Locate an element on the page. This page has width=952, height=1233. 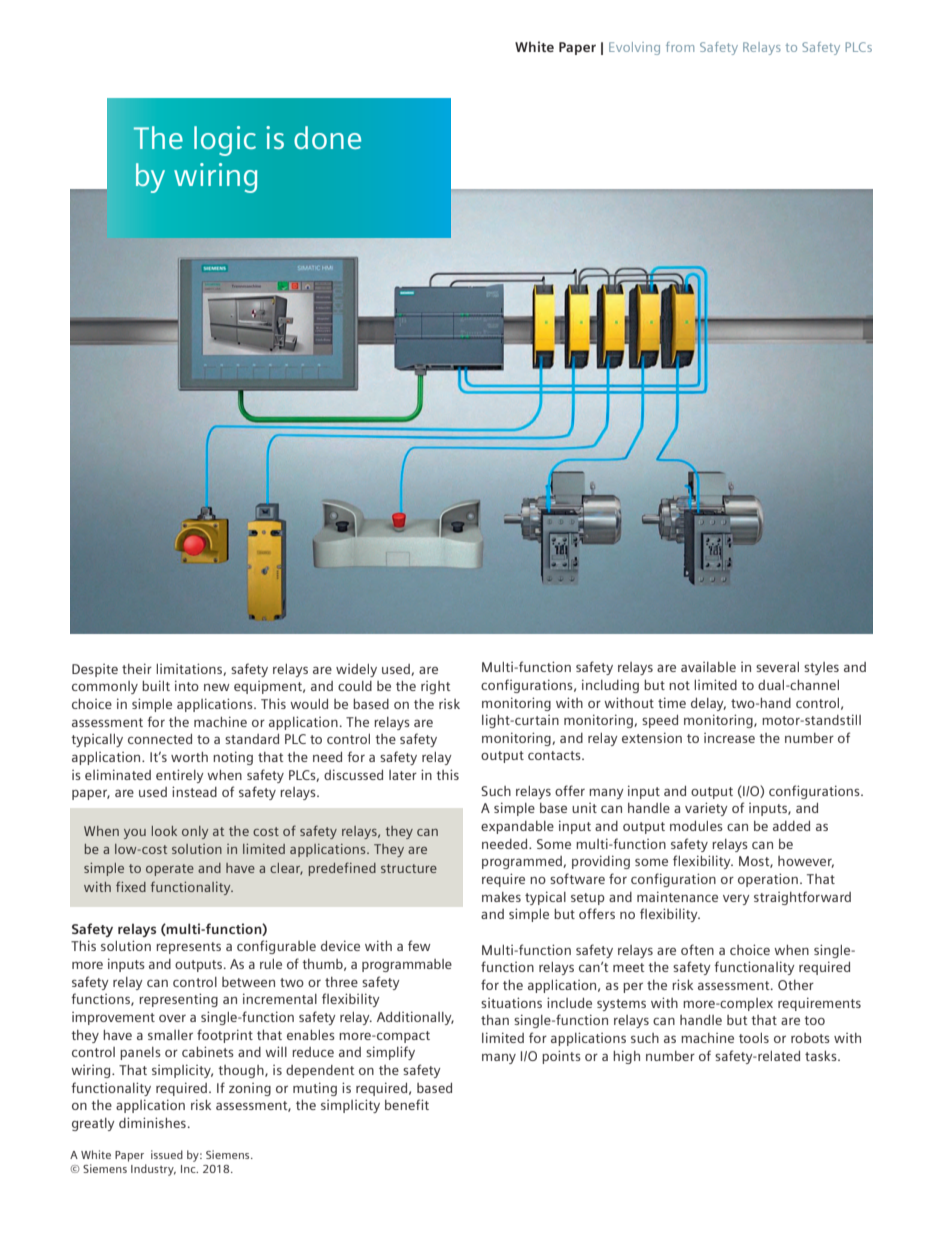
right is located at coordinates (436, 687).
